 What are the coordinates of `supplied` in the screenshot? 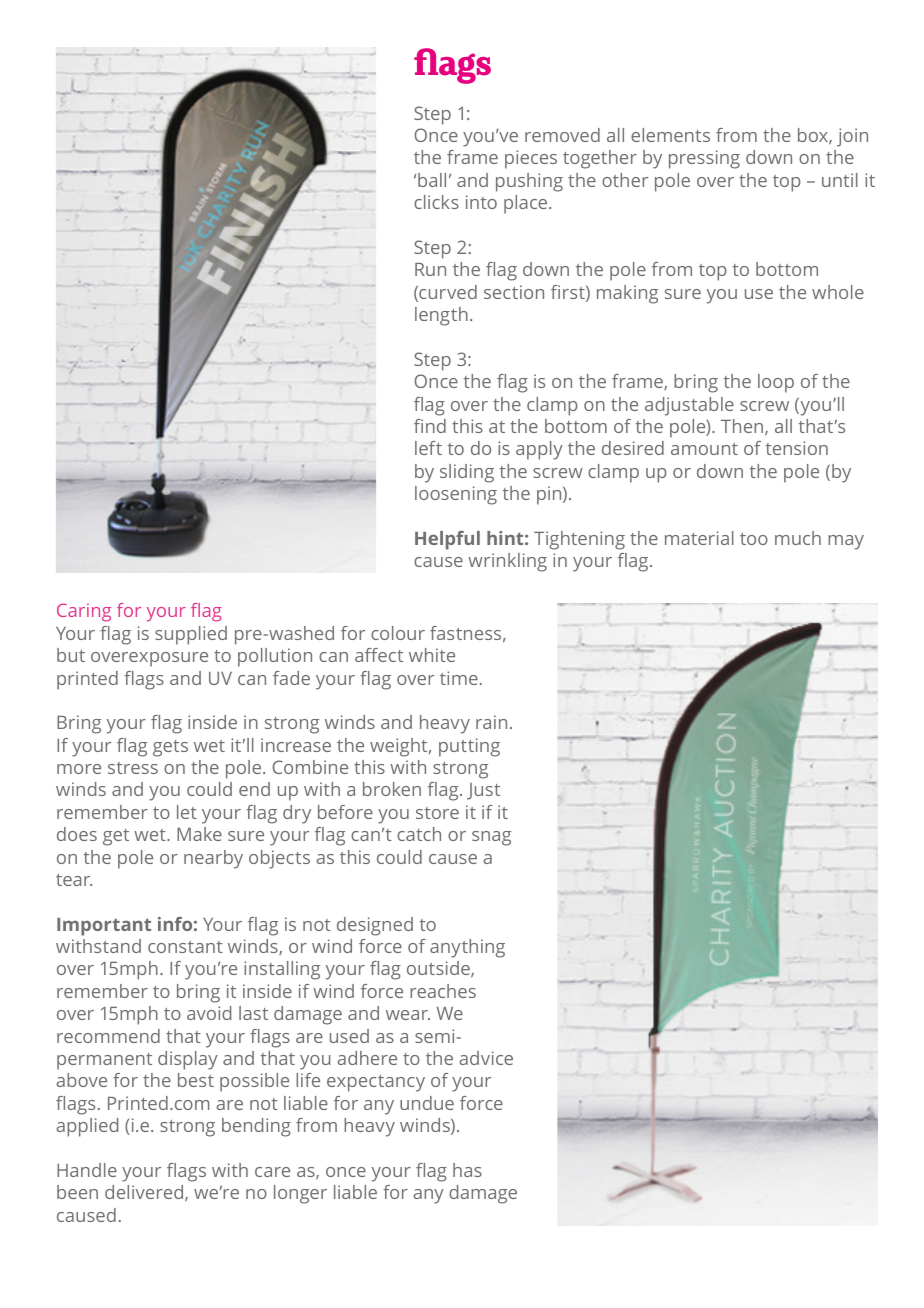 It's located at (191, 635).
